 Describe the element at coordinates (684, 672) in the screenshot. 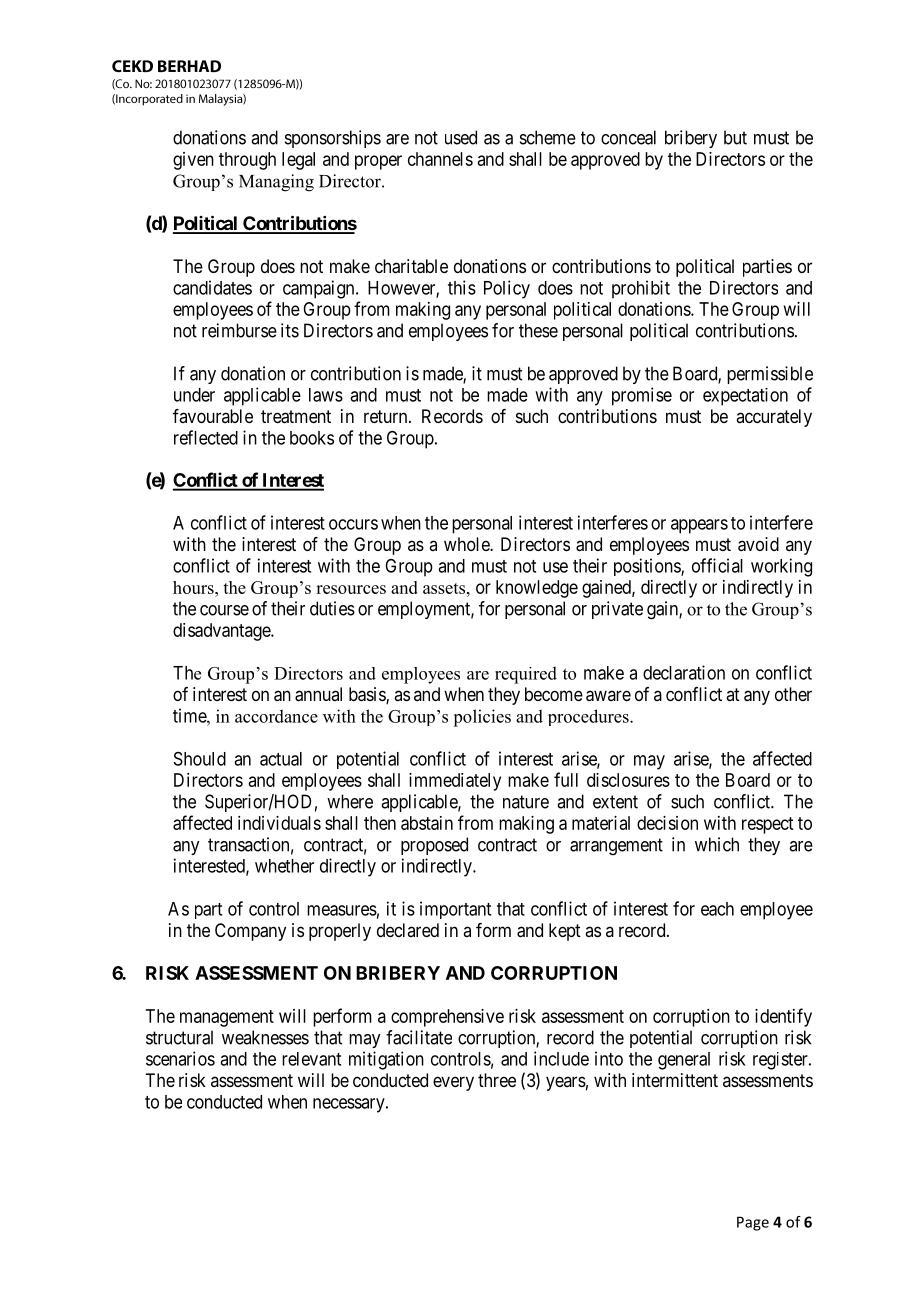

I see `declaration` at that location.
